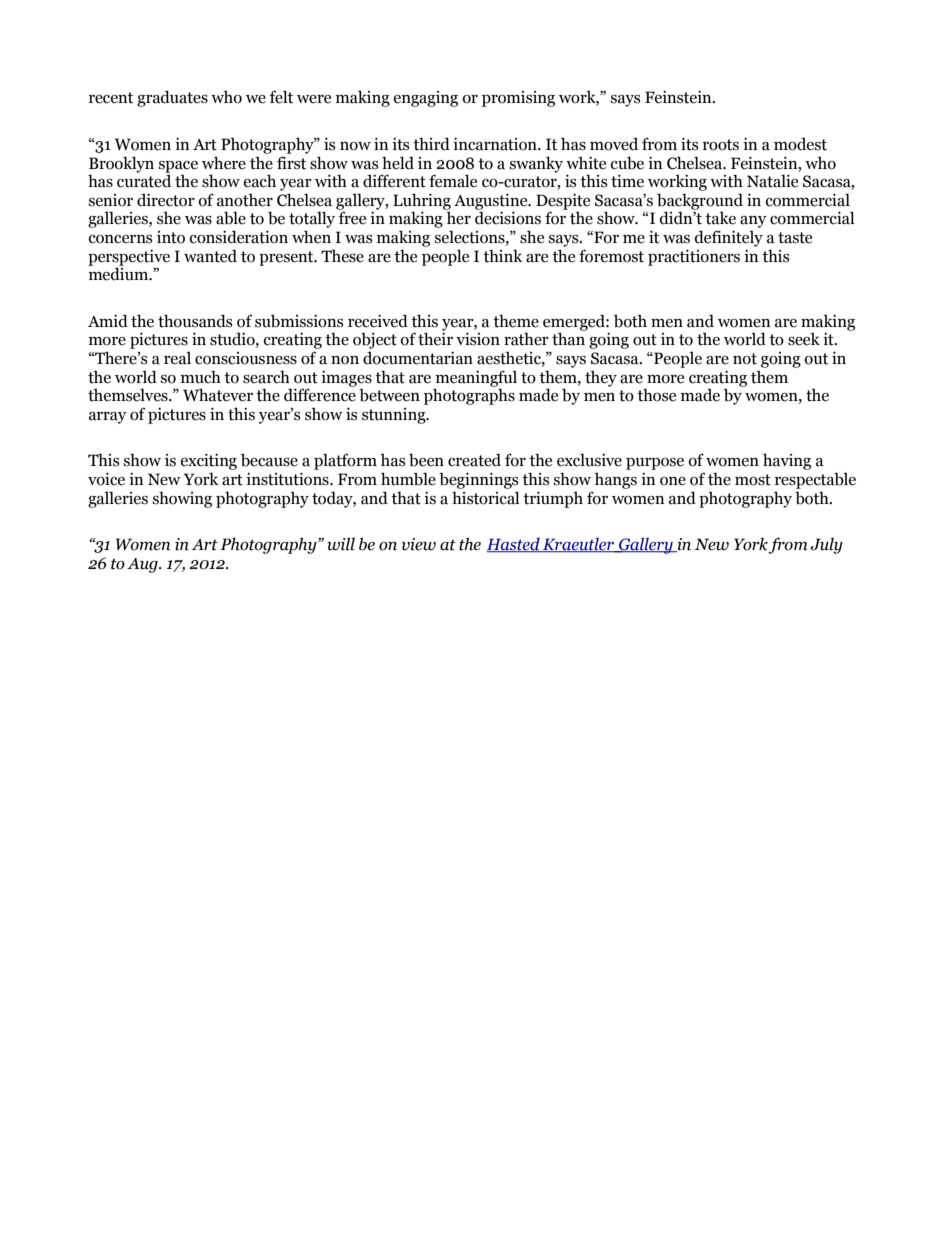 This screenshot has height=1233, width=952. Describe the element at coordinates (729, 238) in the screenshot. I see `definitely` at that location.
